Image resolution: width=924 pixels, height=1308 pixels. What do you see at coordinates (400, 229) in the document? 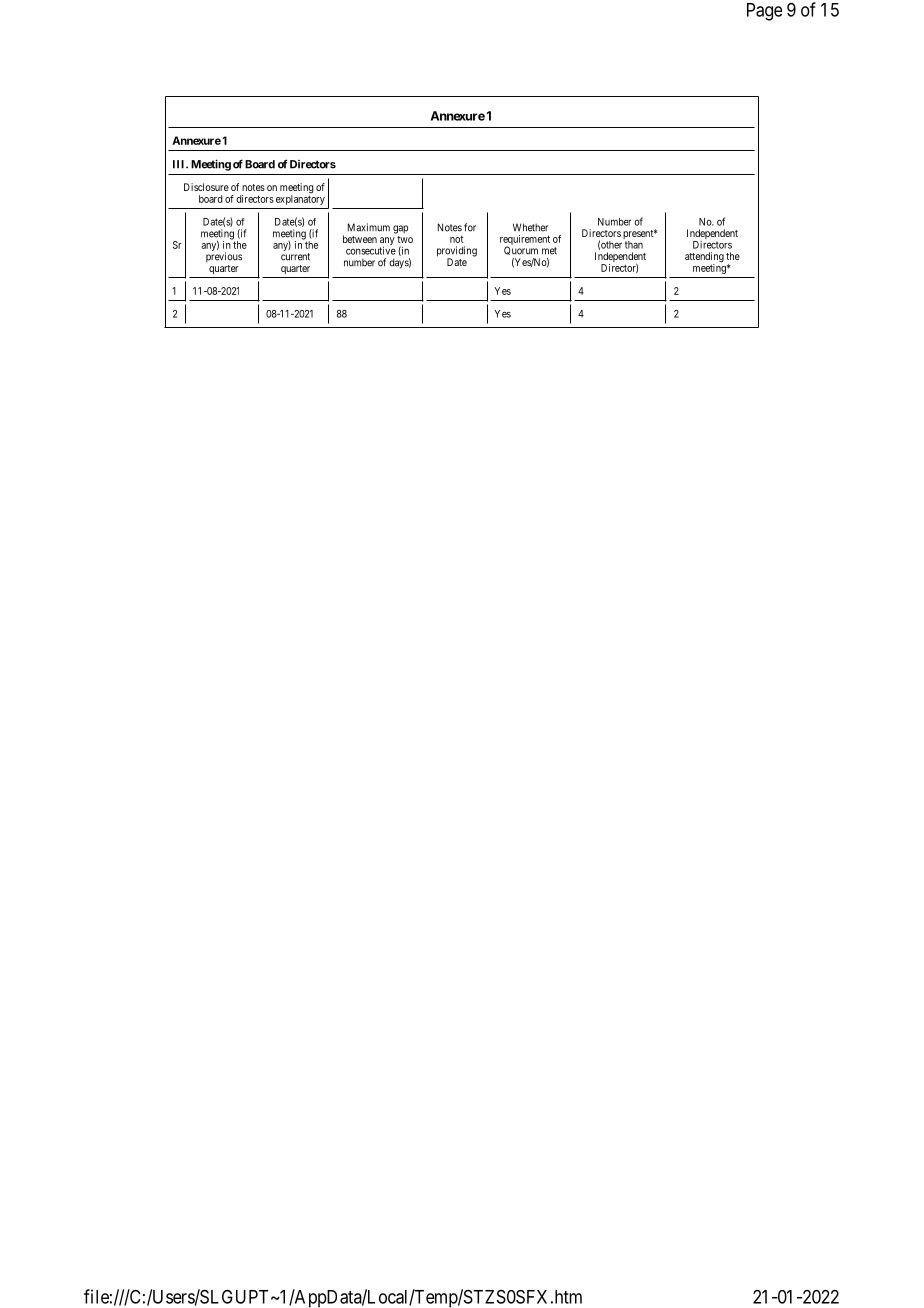
I see `gap` at bounding box center [400, 229].
